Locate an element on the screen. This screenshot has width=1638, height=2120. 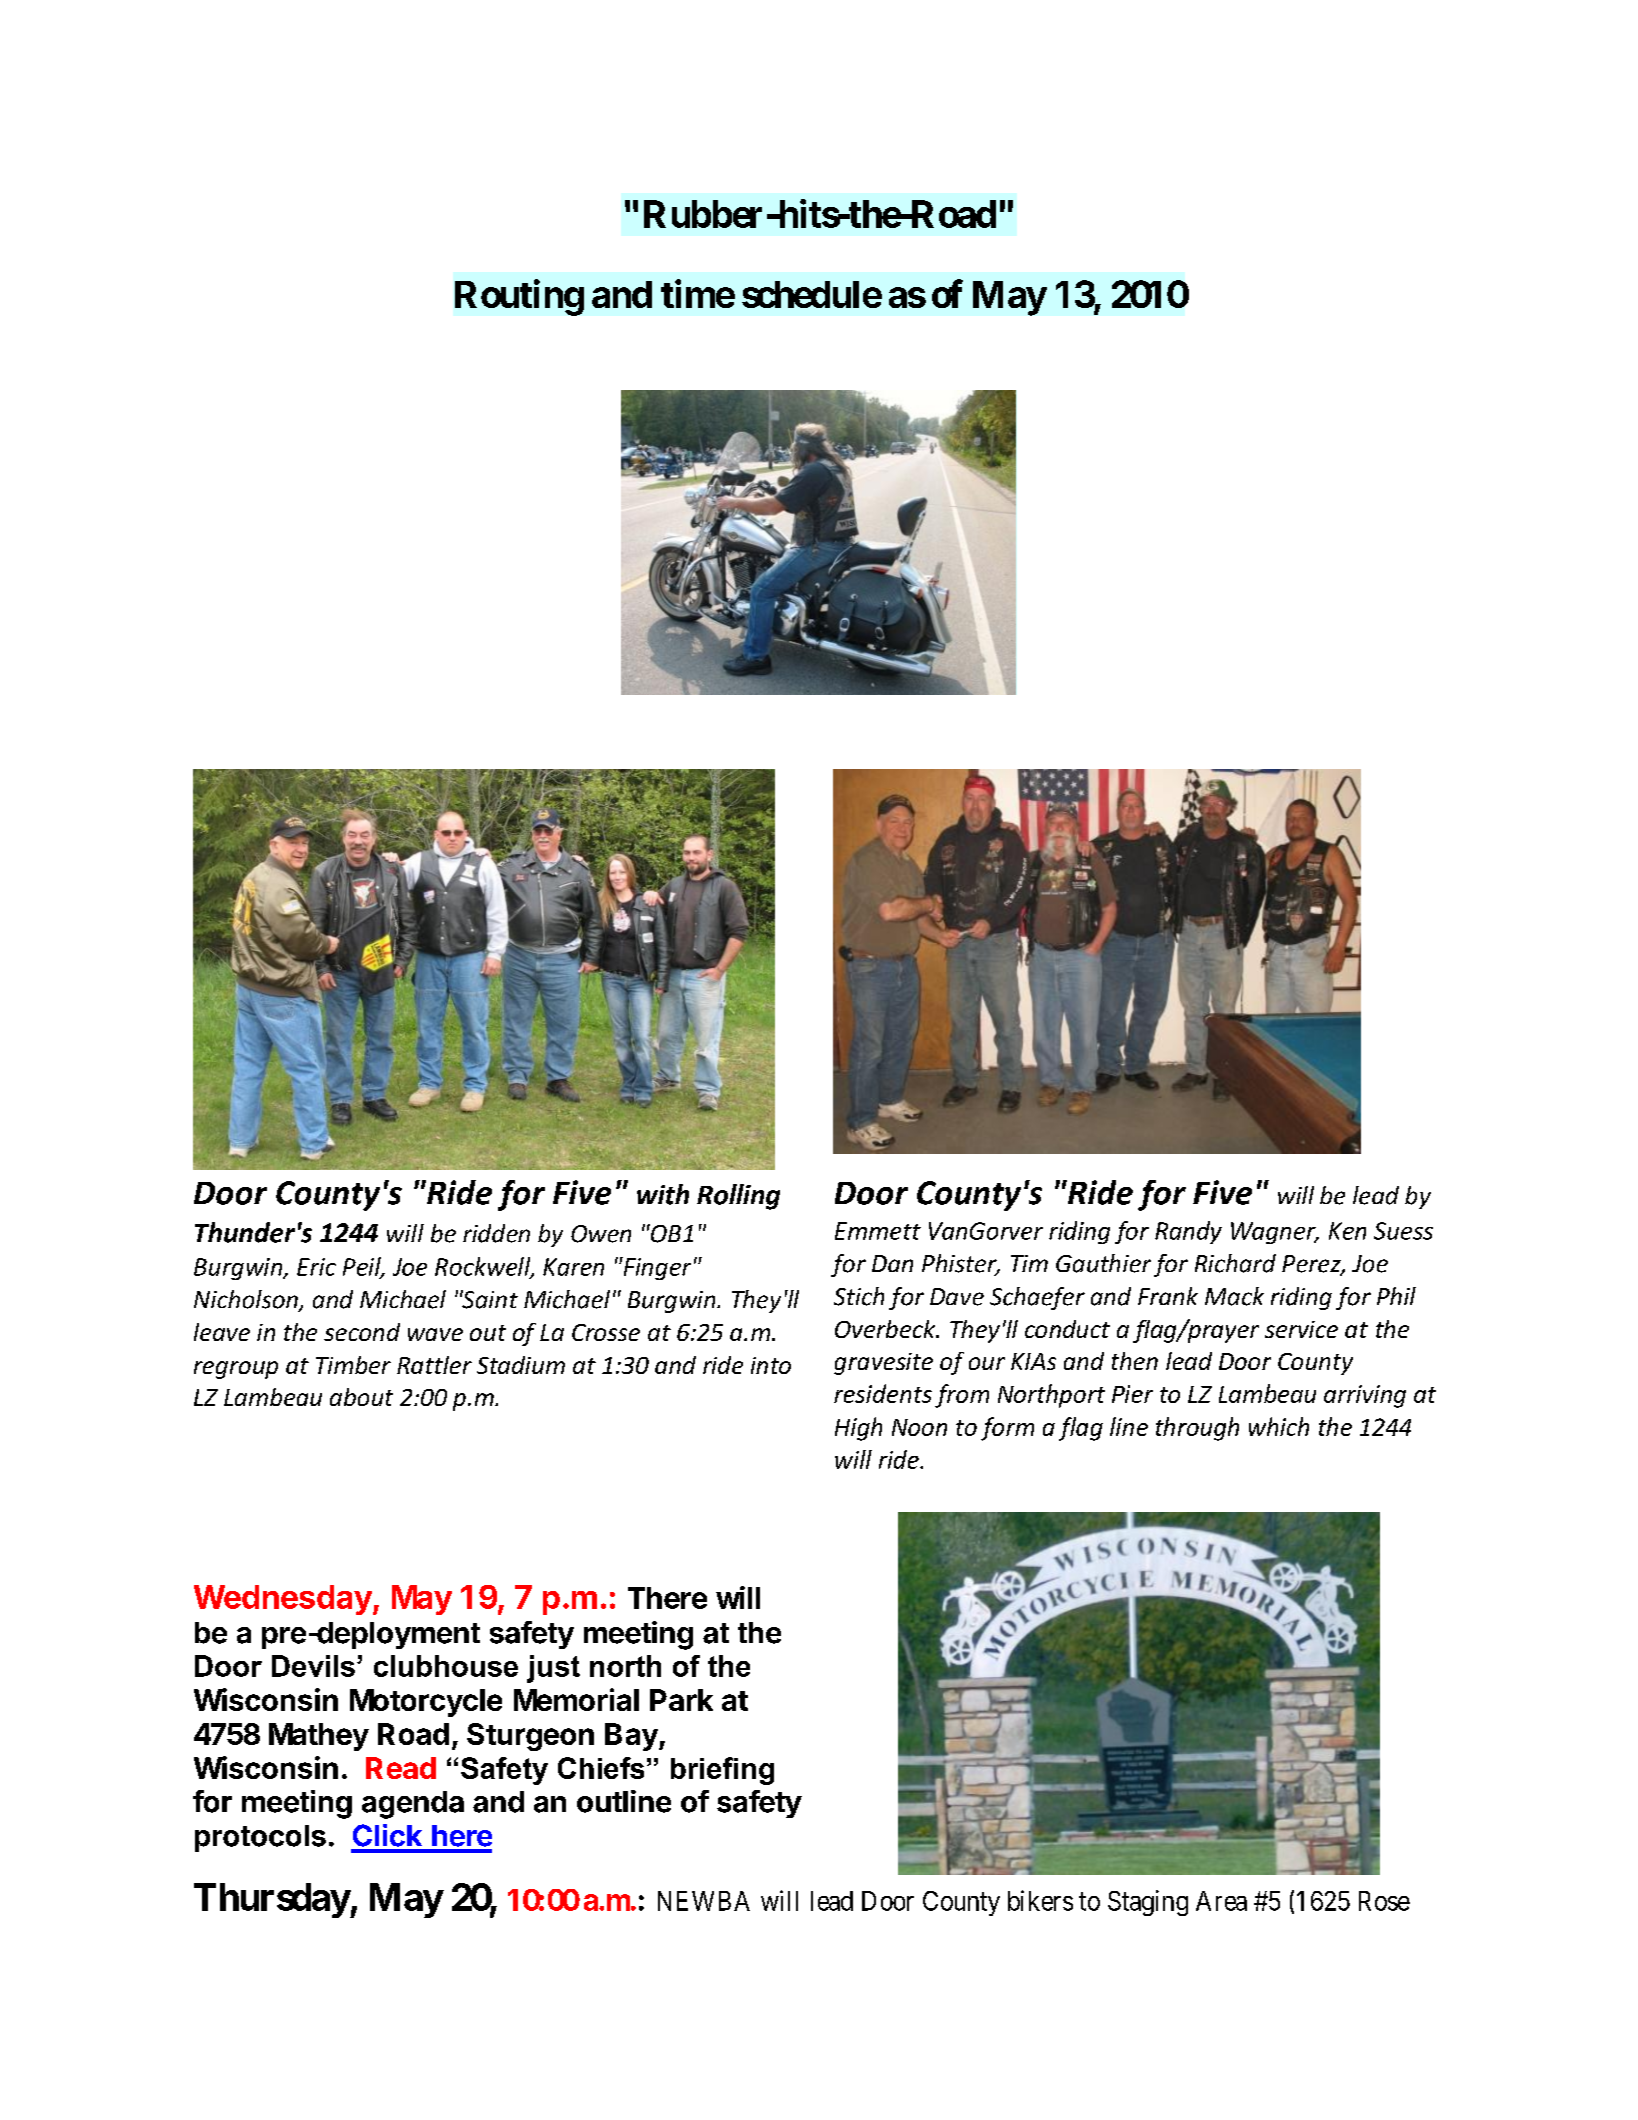
ridden is located at coordinates (496, 1233).
